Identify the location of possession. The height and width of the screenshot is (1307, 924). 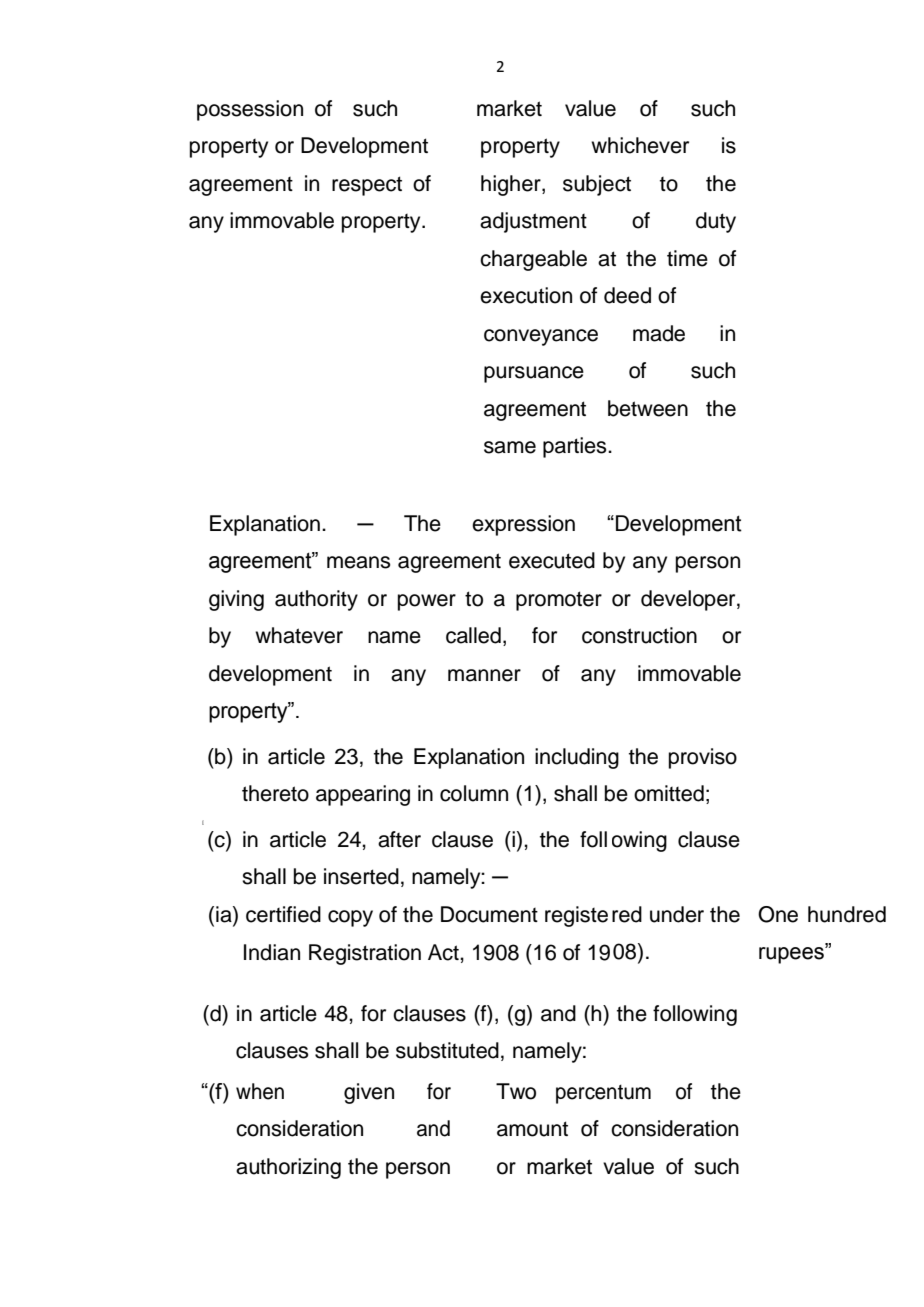
(250, 110).
